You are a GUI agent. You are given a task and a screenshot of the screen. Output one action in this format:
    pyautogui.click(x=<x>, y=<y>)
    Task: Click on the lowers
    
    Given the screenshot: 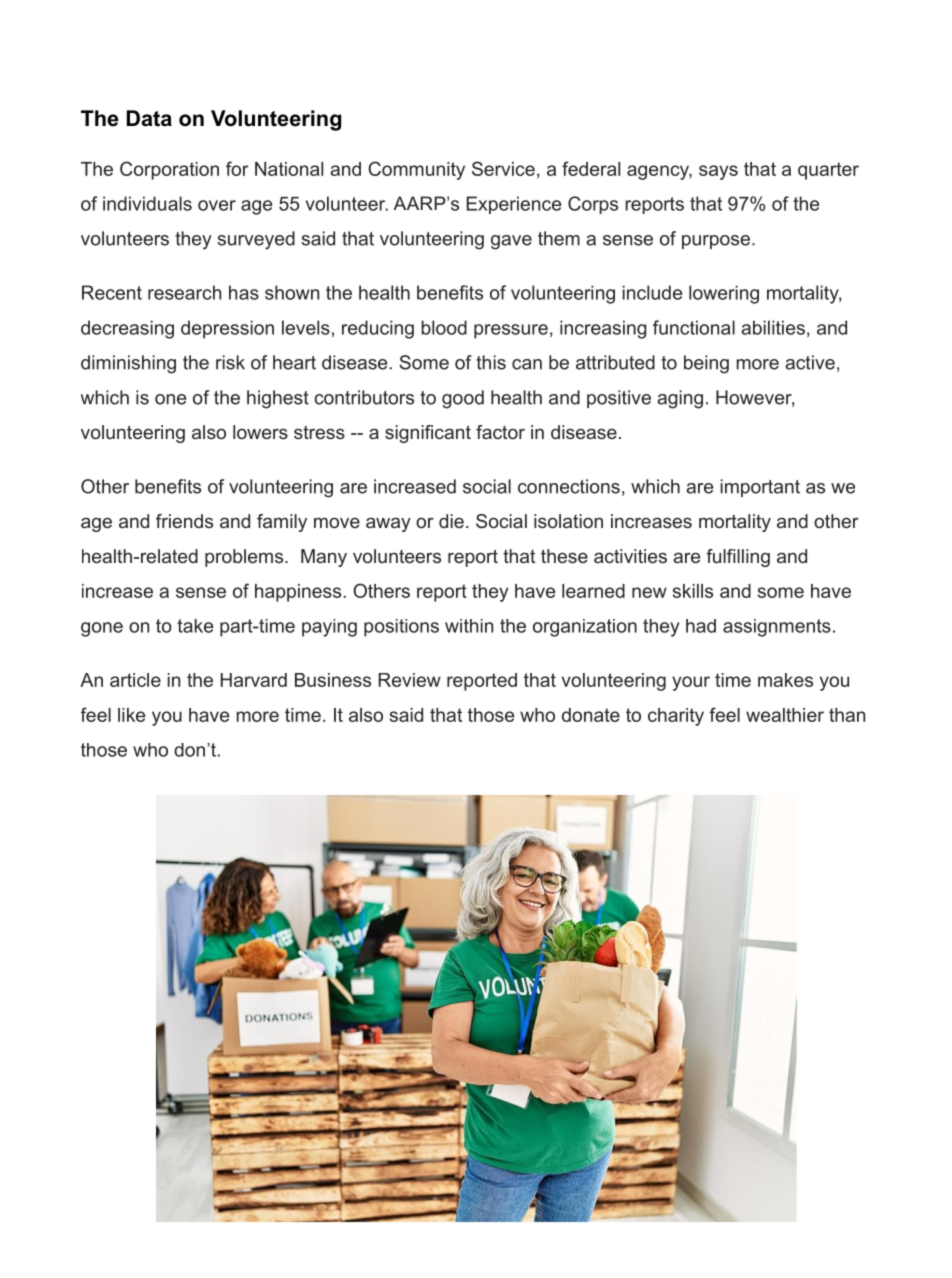 What is the action you would take?
    pyautogui.click(x=260, y=432)
